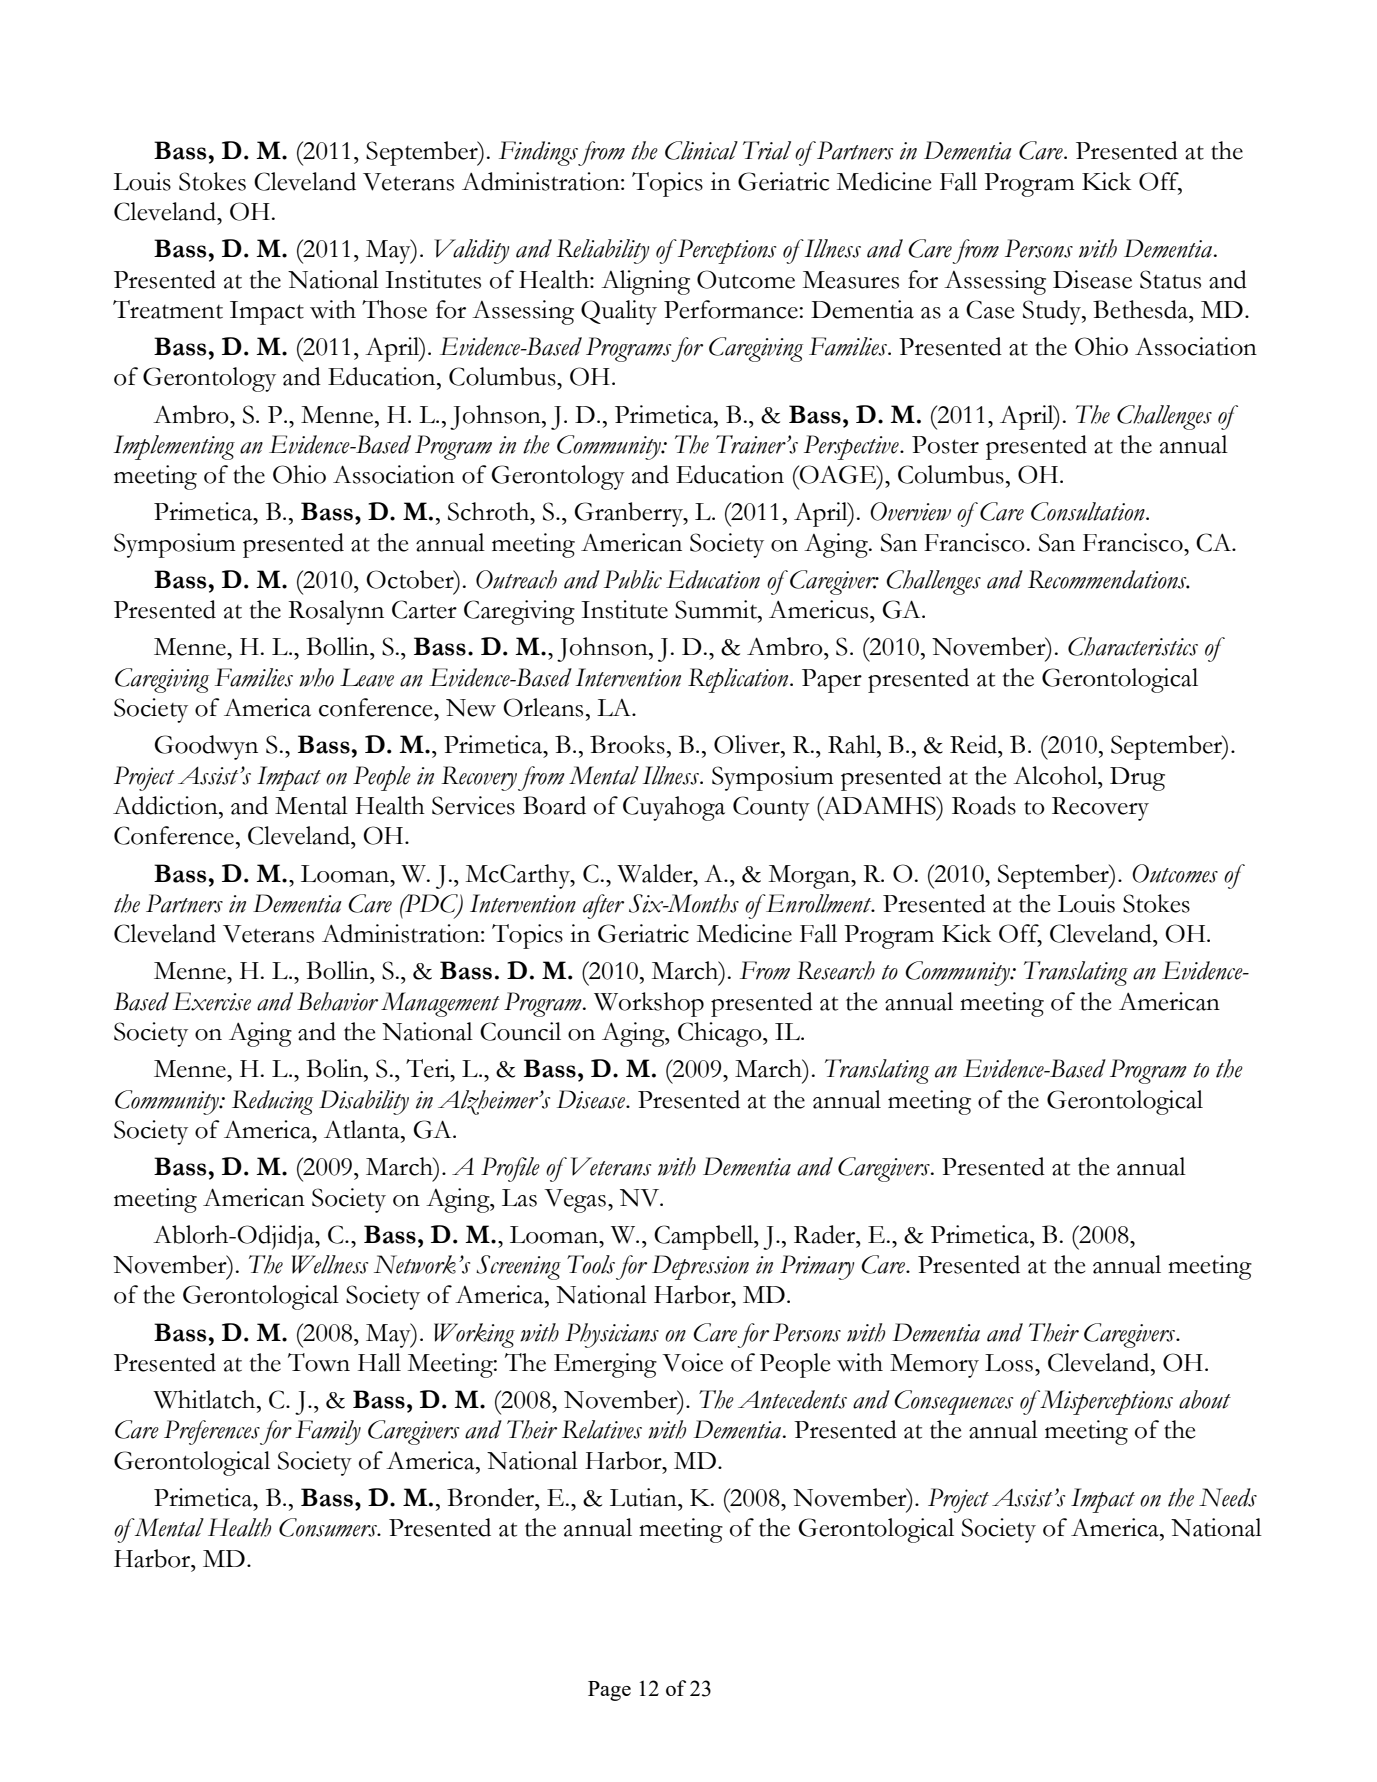 This image has height=1782, width=1377. What do you see at coordinates (1228, 1497) in the image?
I see `Needs` at bounding box center [1228, 1497].
